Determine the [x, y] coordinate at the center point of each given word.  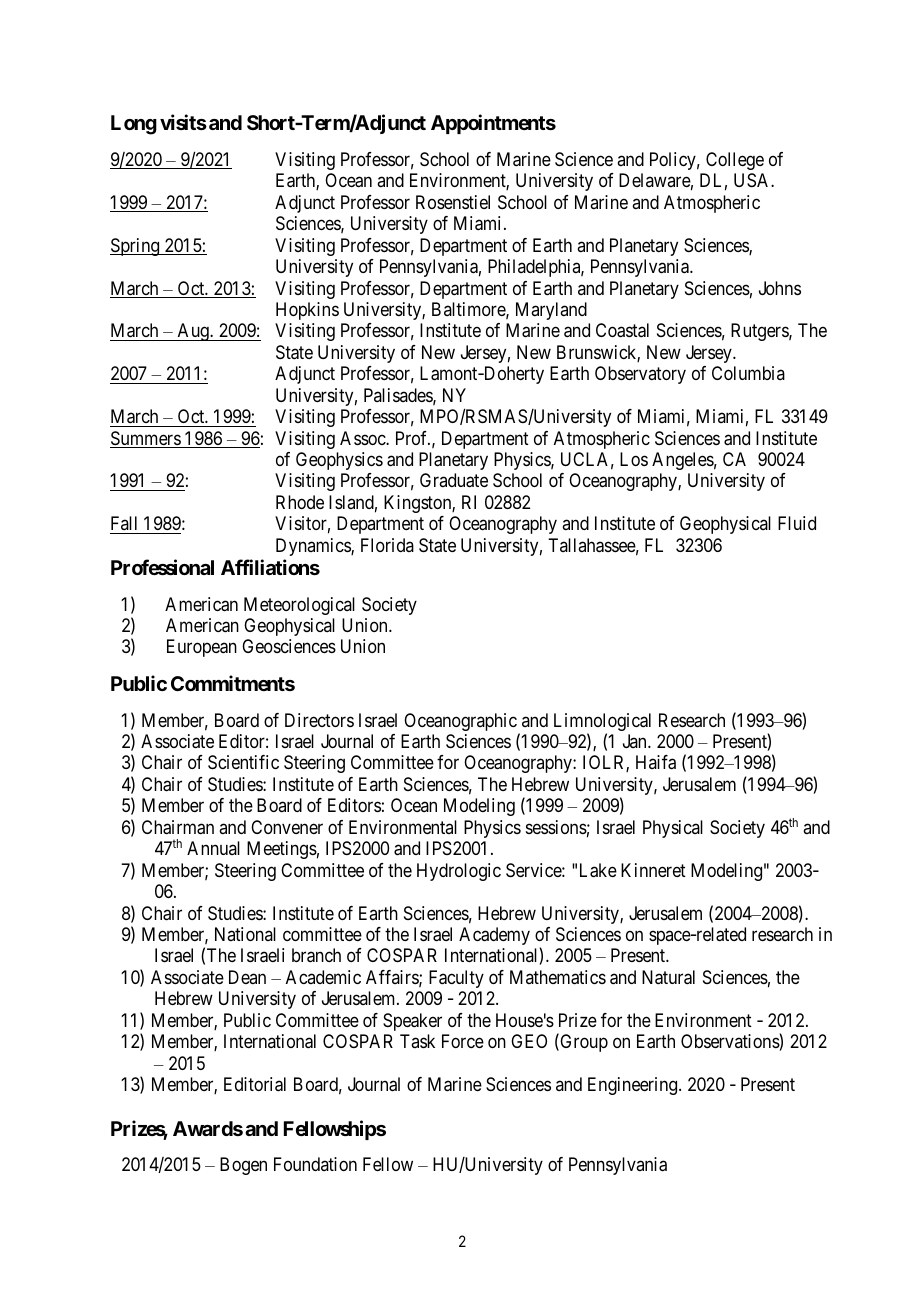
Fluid [797, 523]
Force [463, 1041]
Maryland [551, 311]
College [735, 161]
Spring [136, 247]
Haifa [656, 762]
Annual [213, 848]
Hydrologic [459, 872]
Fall [124, 523]
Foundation [315, 1164]
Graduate [454, 480]
